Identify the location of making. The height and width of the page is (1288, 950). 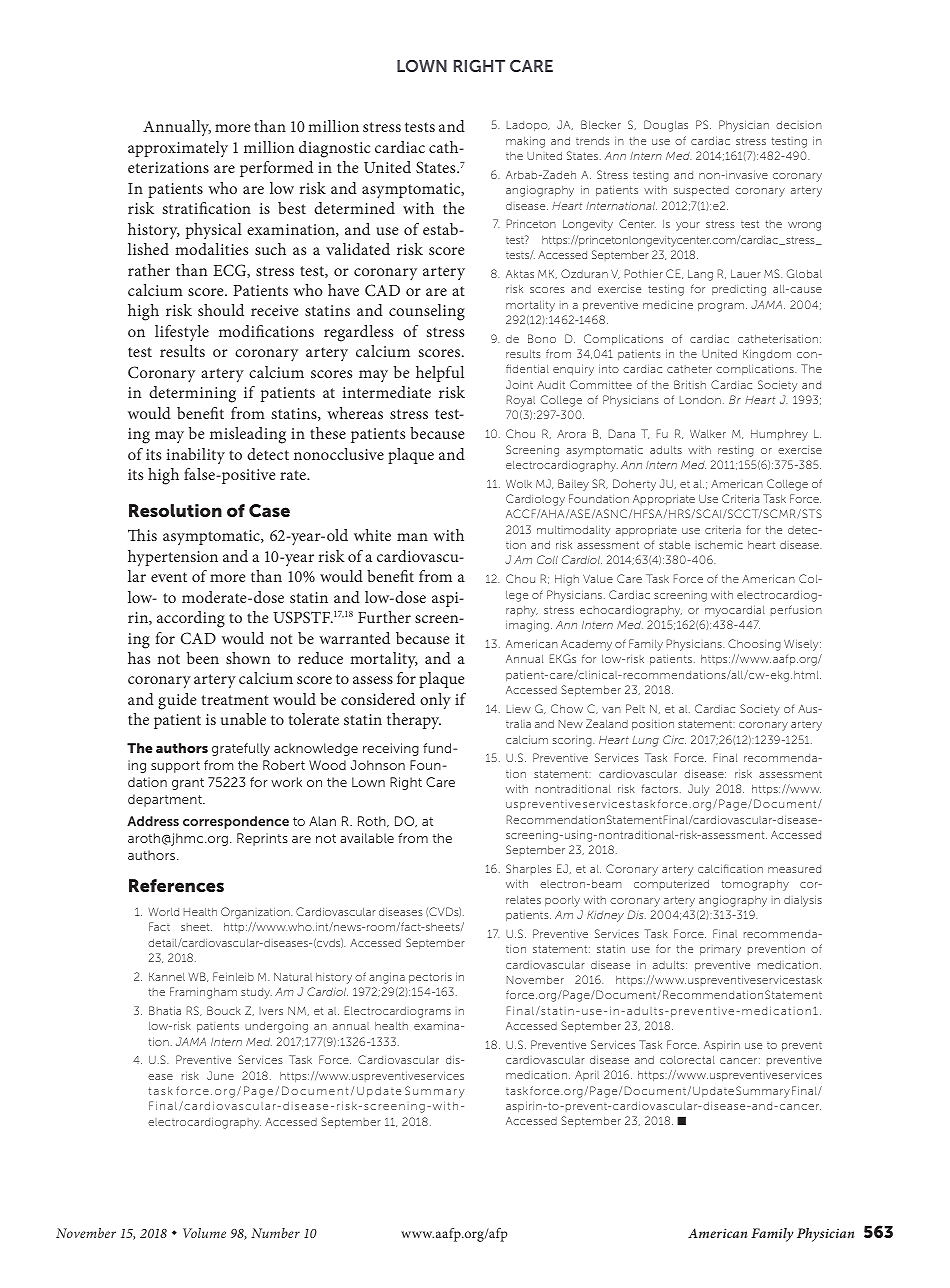
(525, 142).
